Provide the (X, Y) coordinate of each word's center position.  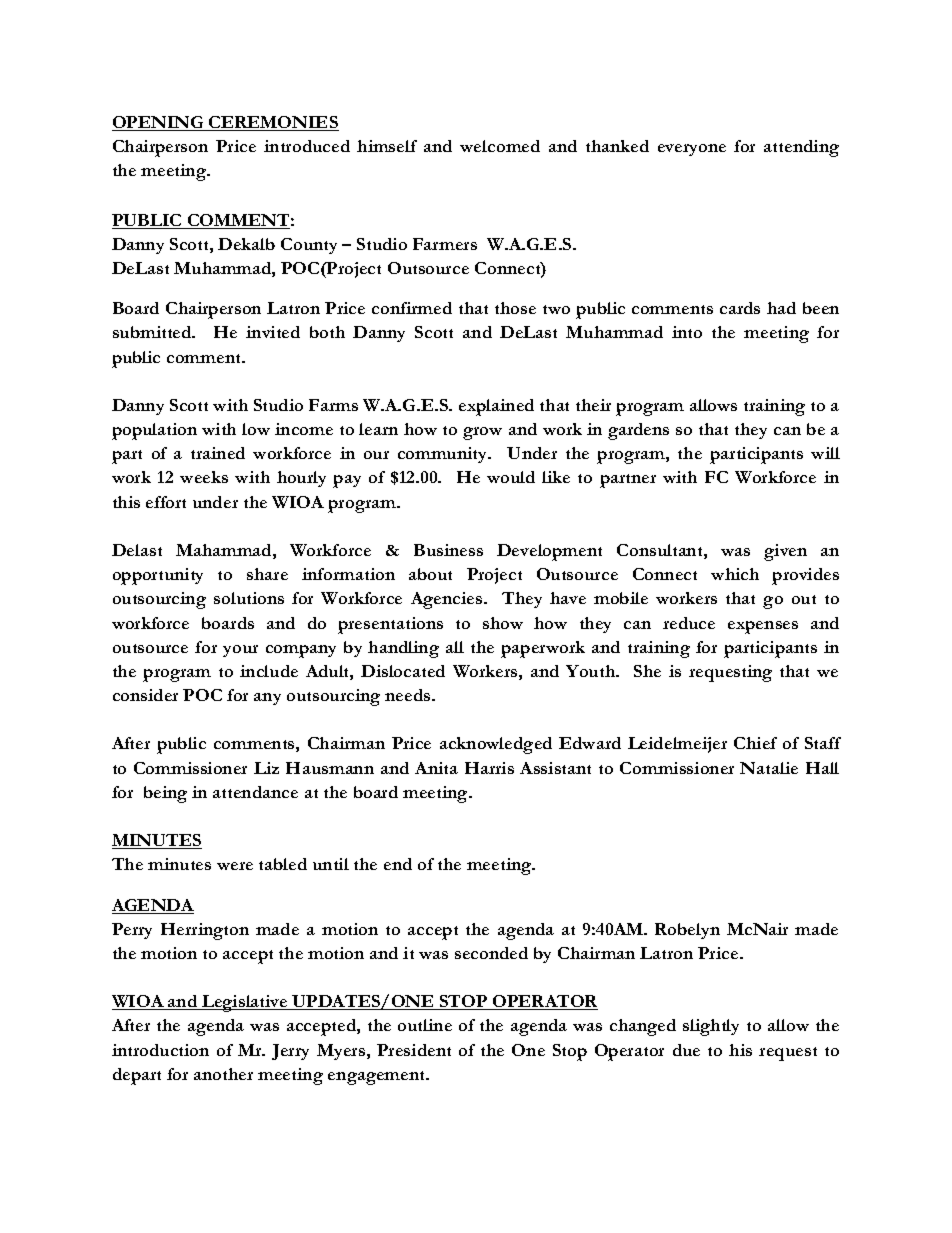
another (223, 1074)
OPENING (159, 123)
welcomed (500, 146)
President (414, 1050)
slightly (711, 1027)
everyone (692, 150)
